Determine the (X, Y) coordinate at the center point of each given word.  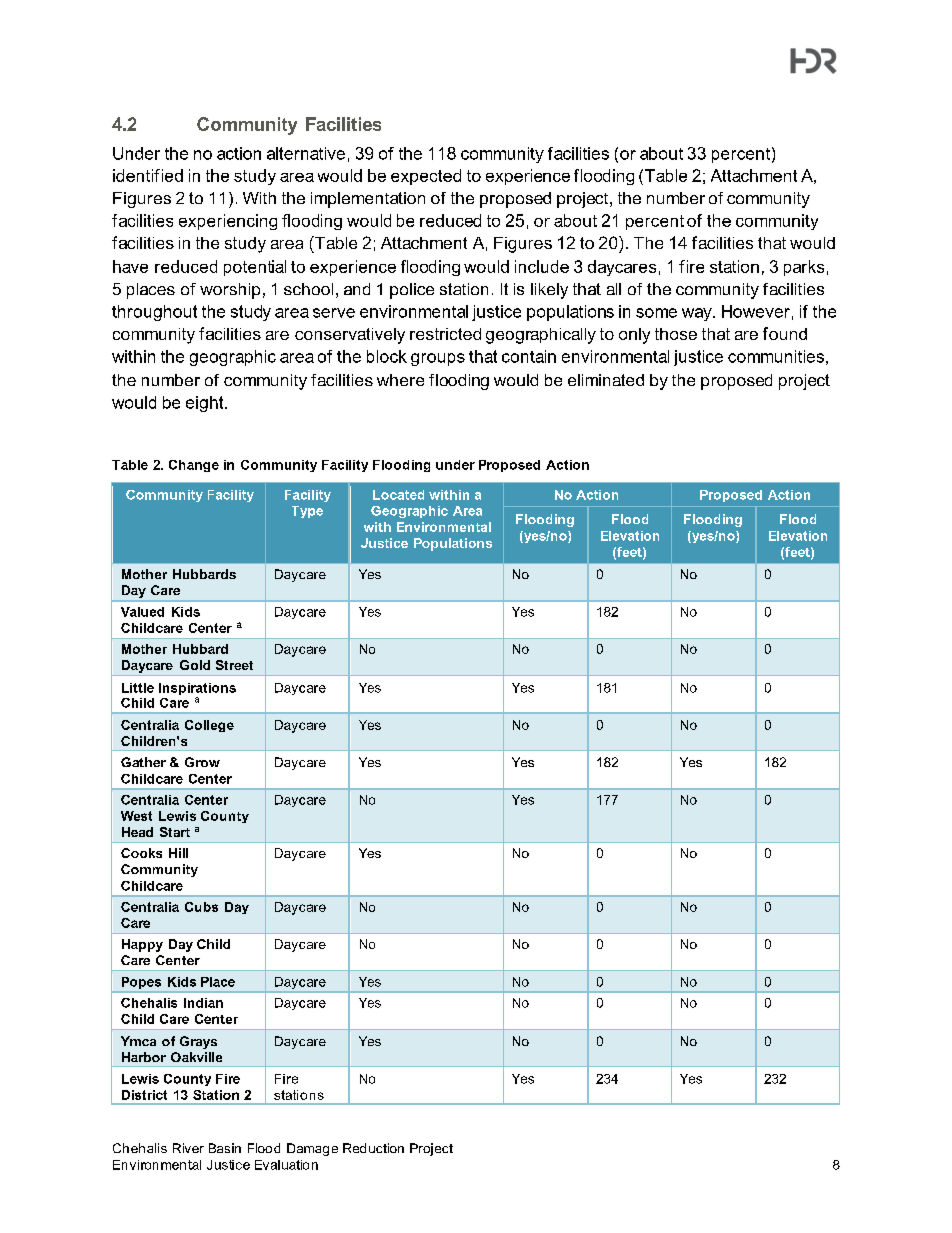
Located (398, 495)
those (676, 334)
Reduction (373, 1148)
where (400, 380)
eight (206, 404)
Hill (178, 853)
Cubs (201, 907)
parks (804, 268)
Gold (195, 665)
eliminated (606, 380)
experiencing (228, 222)
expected (426, 177)
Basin (225, 1148)
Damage (312, 1149)
